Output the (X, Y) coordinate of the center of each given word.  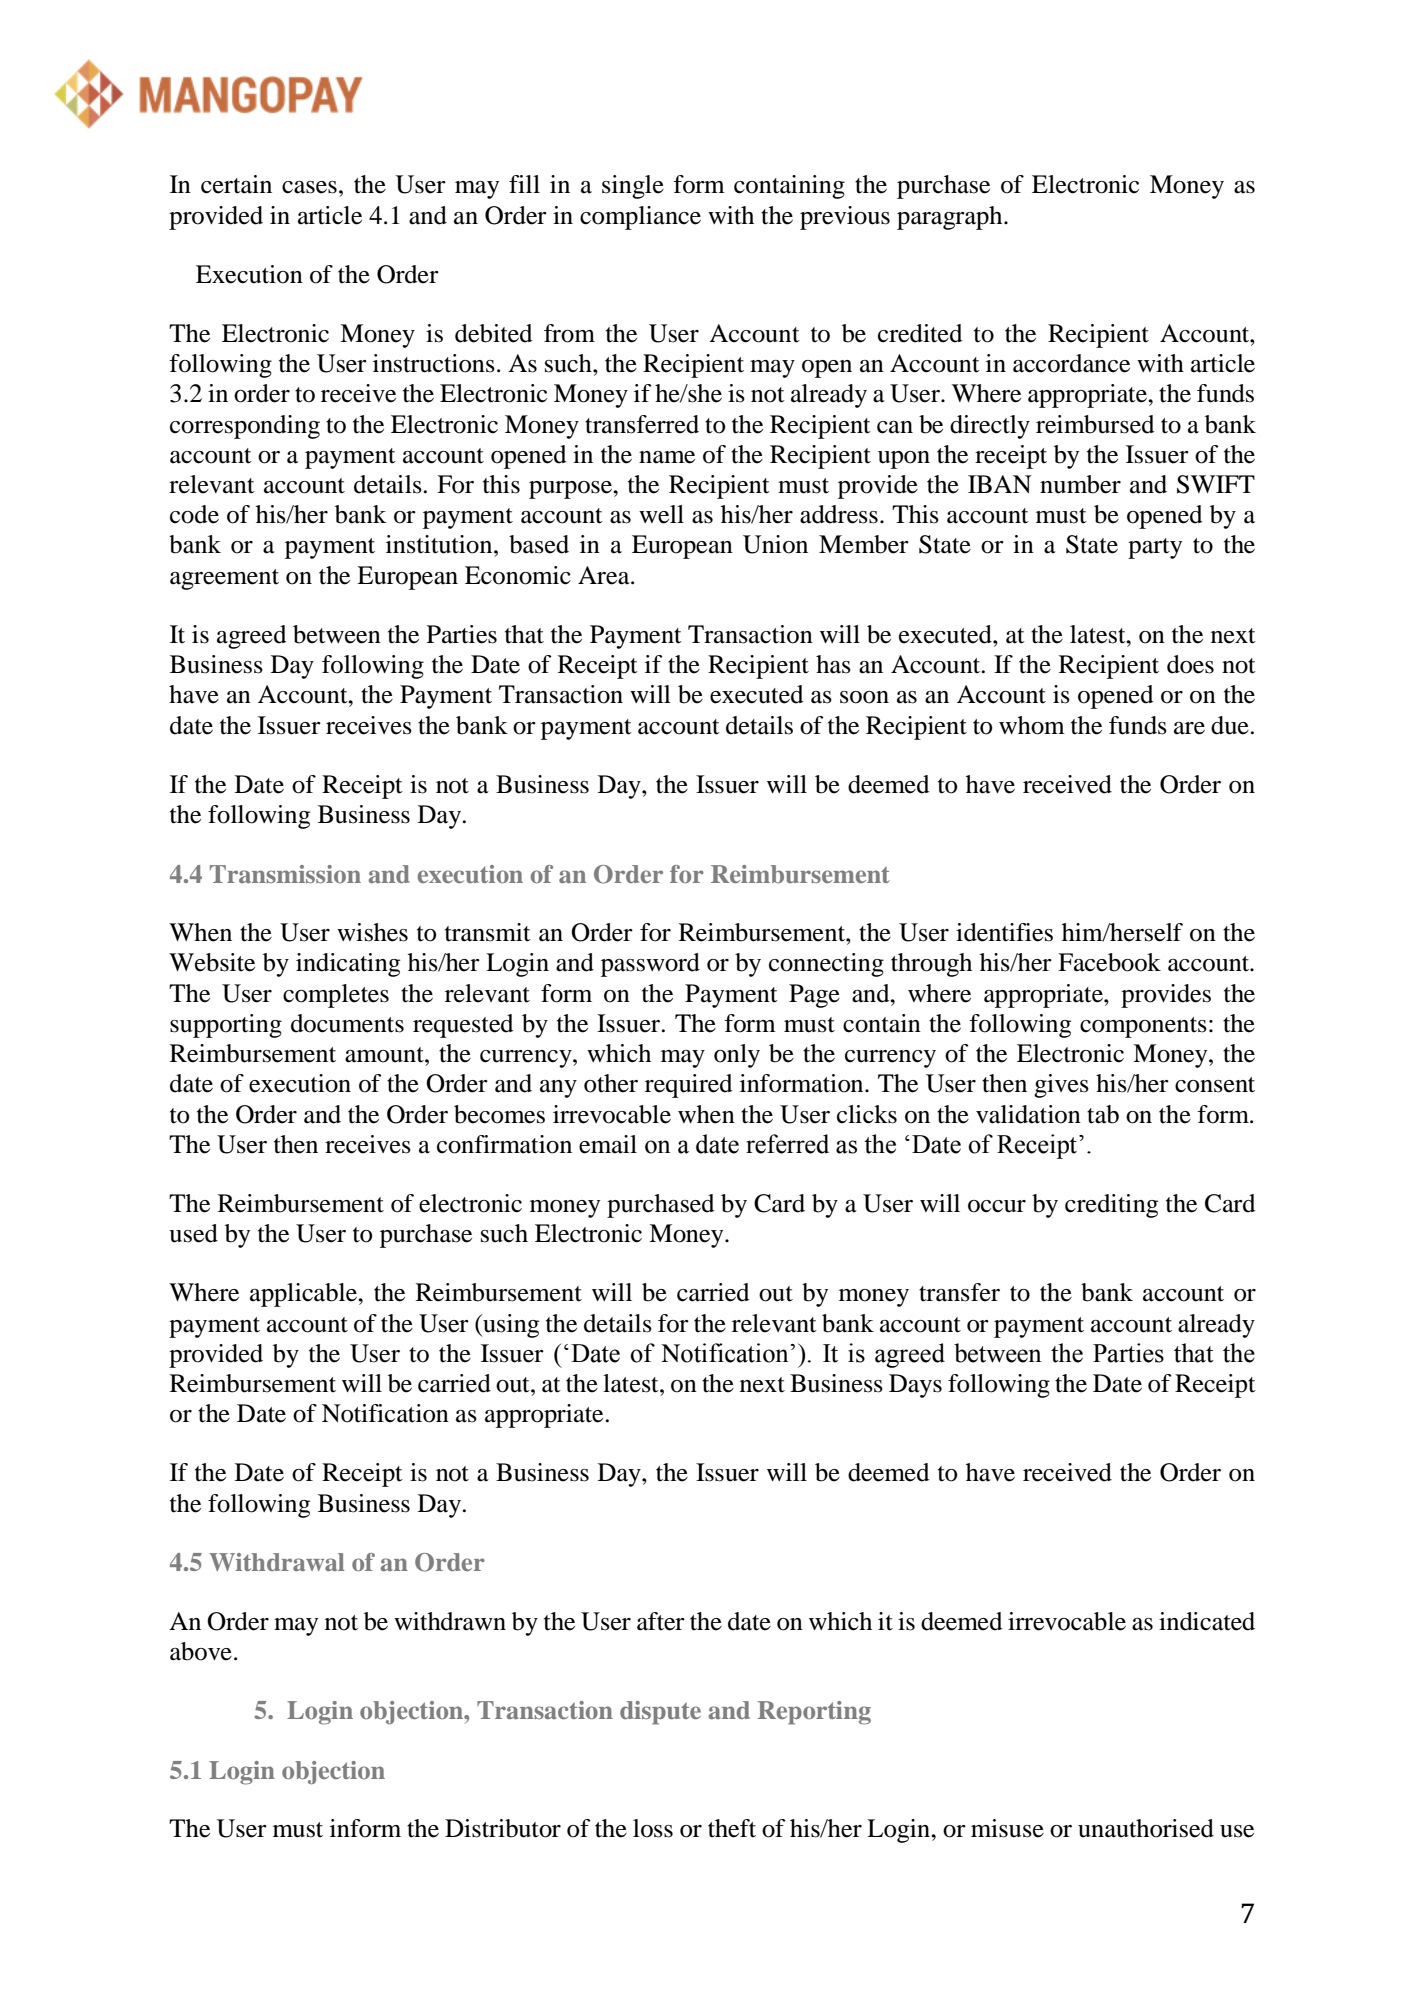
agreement (224, 579)
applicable (304, 1295)
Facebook (1109, 962)
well (661, 514)
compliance (640, 218)
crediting (1111, 1206)
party (1155, 548)
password (650, 965)
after (661, 1621)
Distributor (503, 1828)
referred (787, 1144)
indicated (1207, 1621)
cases (309, 187)
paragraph (951, 218)
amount (385, 1055)
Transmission (285, 874)
